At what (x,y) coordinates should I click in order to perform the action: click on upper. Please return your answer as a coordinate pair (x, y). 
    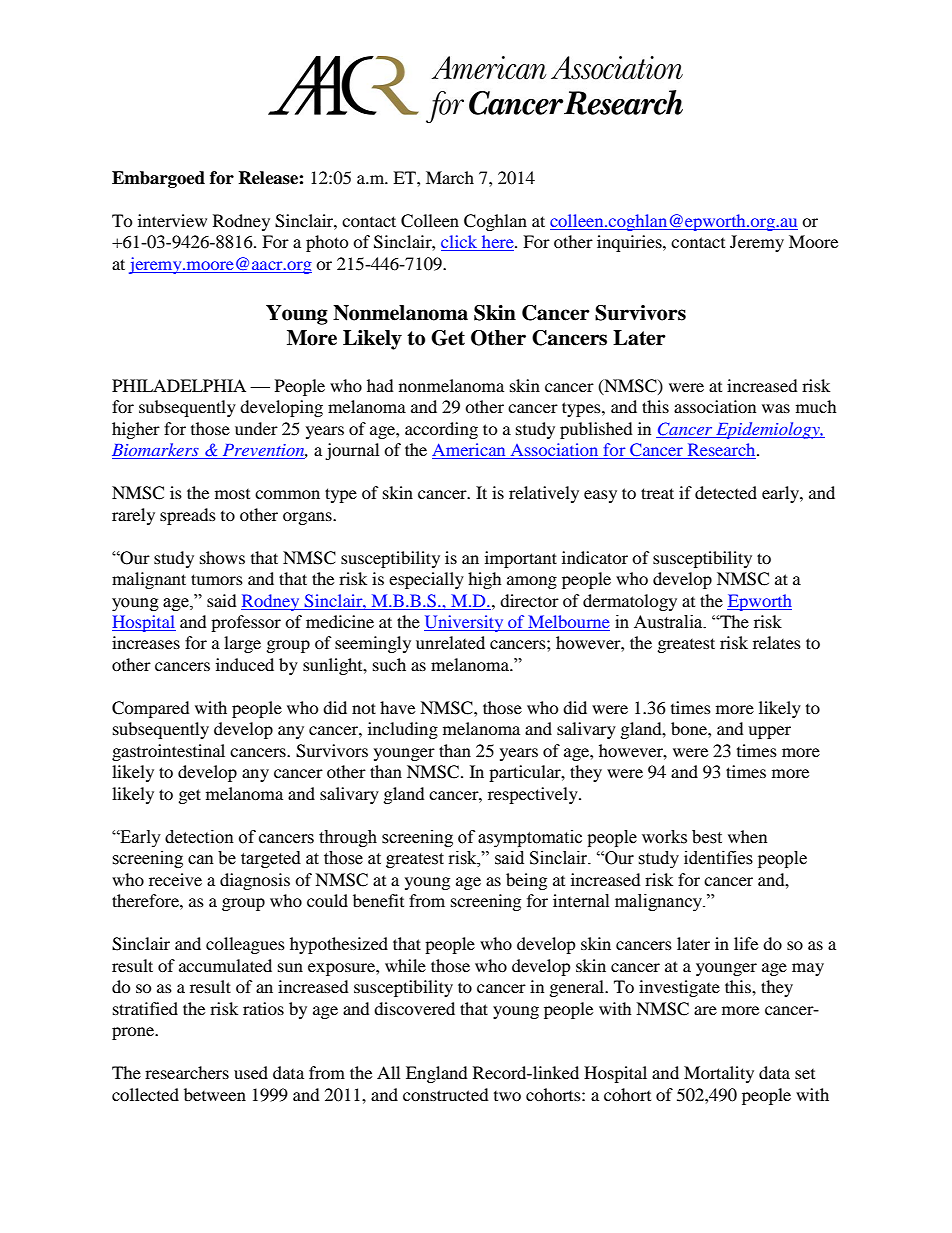
    Looking at the image, I should click on (769, 732).
